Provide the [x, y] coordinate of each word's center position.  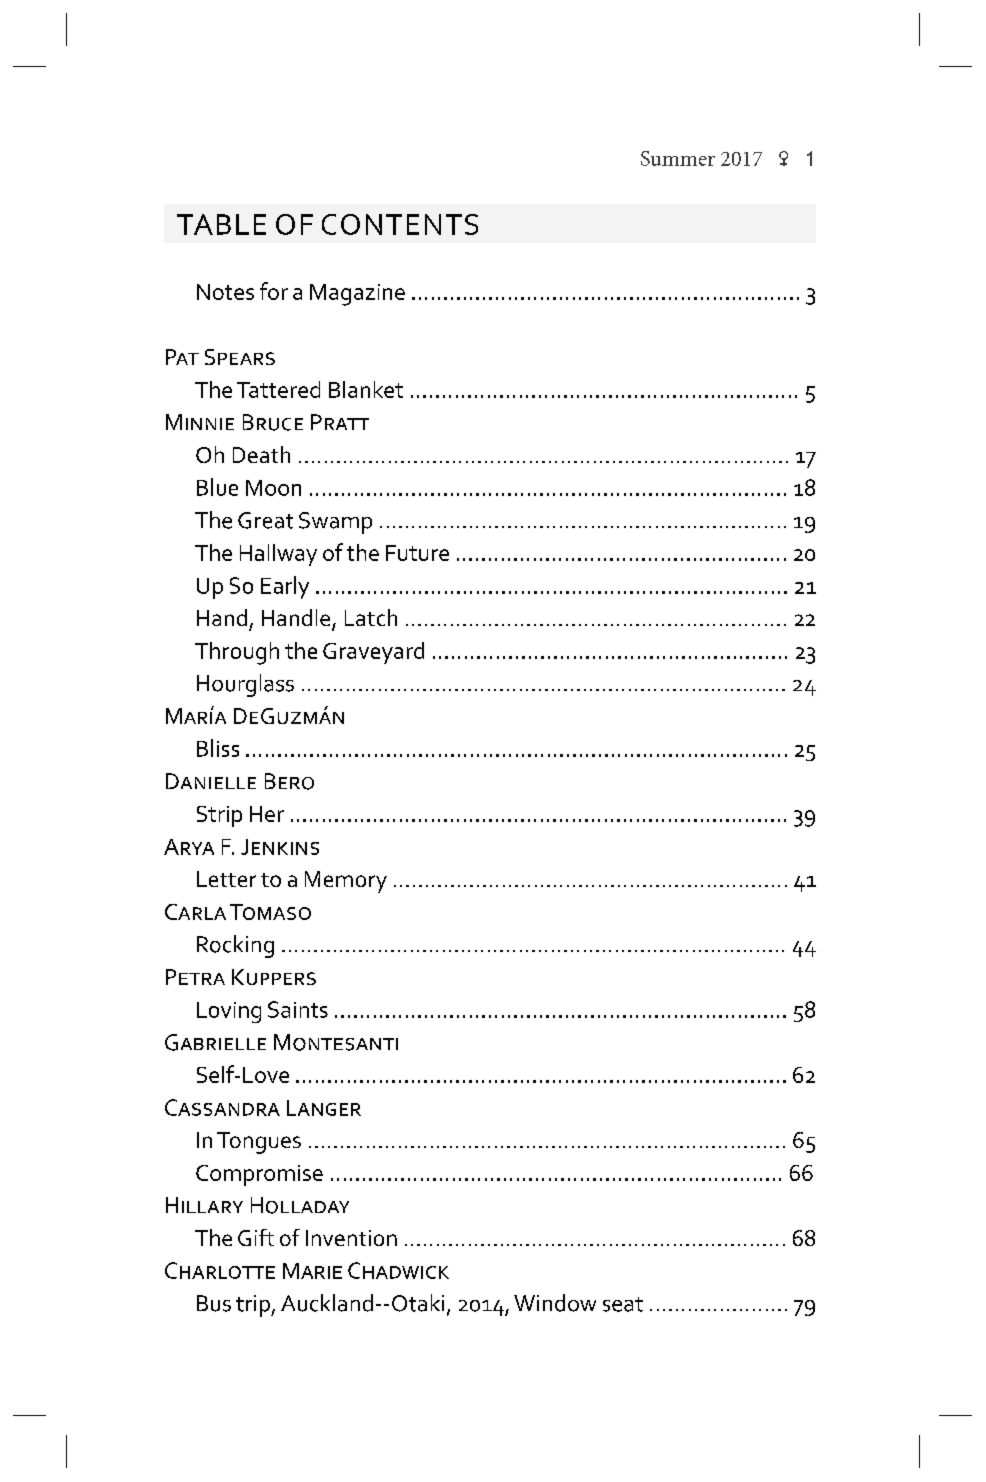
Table [221, 224]
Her [267, 814]
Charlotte [220, 1270]
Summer [678, 158]
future [417, 553]
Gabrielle [215, 1042]
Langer [324, 1108]
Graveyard [373, 653]
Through [237, 653]
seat [623, 1304]
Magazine [357, 295]
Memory [346, 882]
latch [371, 617]
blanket [366, 389]
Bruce [273, 422]
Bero [289, 781]
